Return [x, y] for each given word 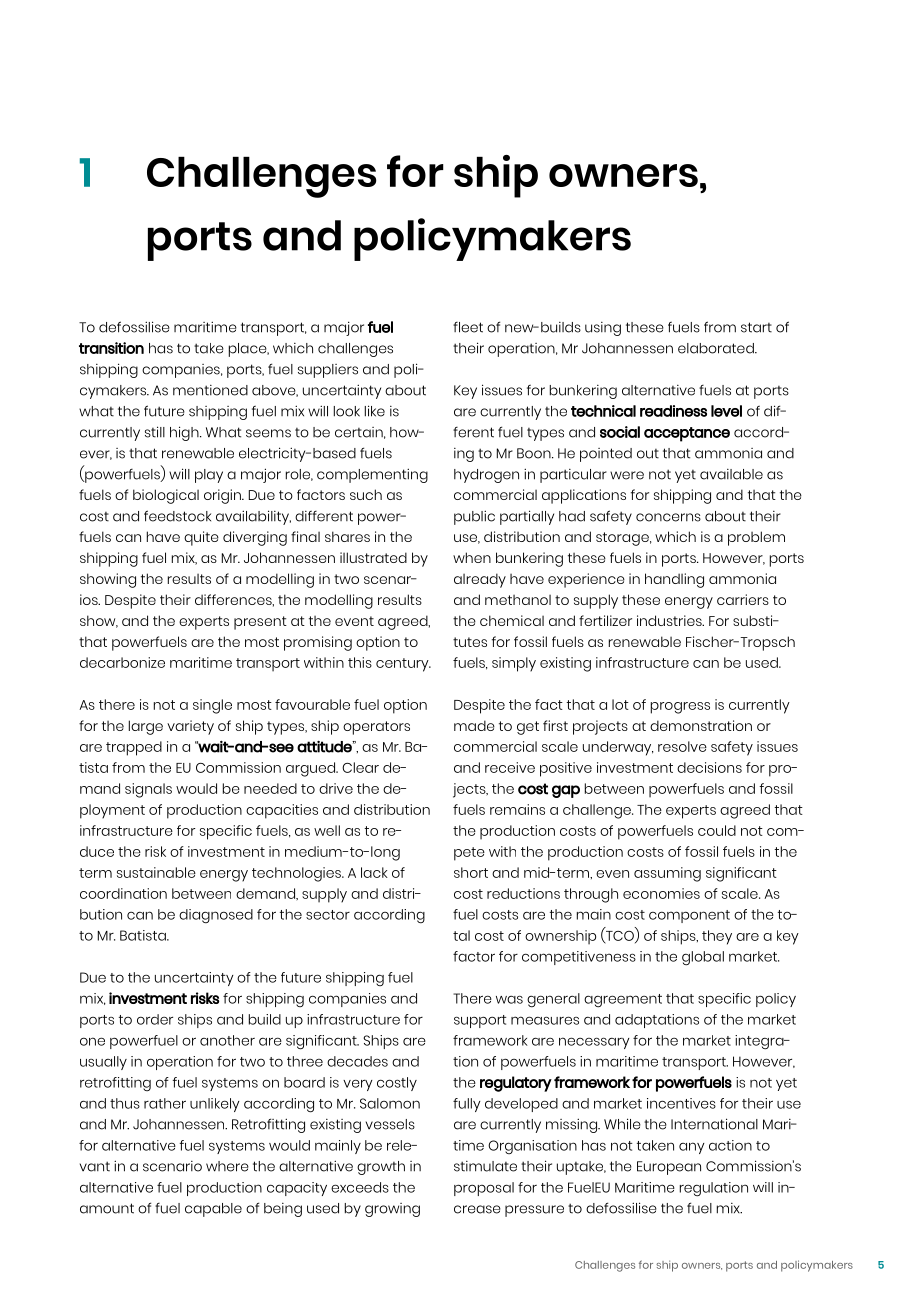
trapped [134, 748]
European [669, 1168]
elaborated [717, 348]
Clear [360, 767]
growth [381, 1168]
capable [213, 1210]
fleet [468, 327]
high [185, 433]
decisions [709, 767]
